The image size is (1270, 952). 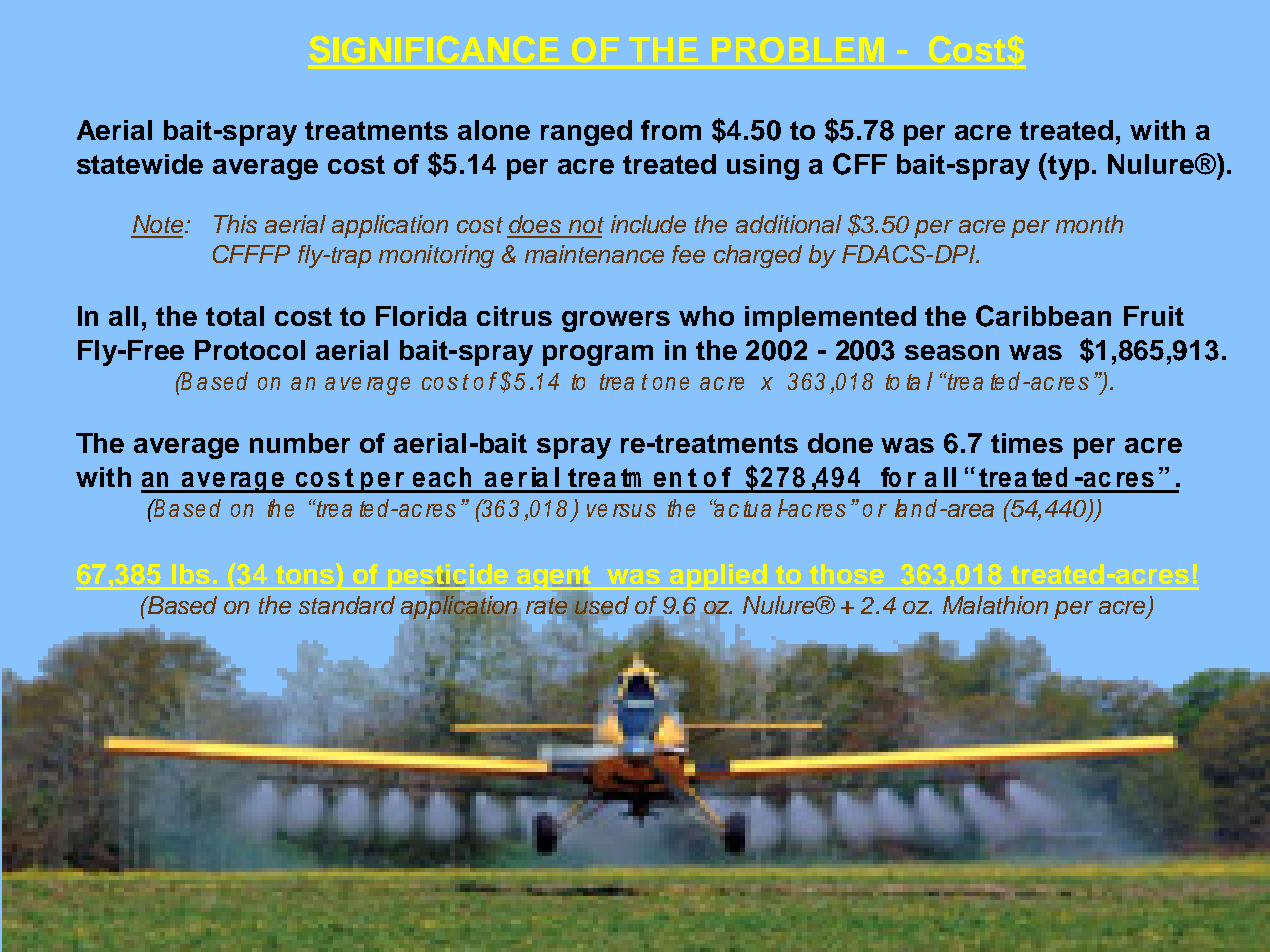 What do you see at coordinates (995, 605) in the screenshot?
I see `Malathion` at bounding box center [995, 605].
